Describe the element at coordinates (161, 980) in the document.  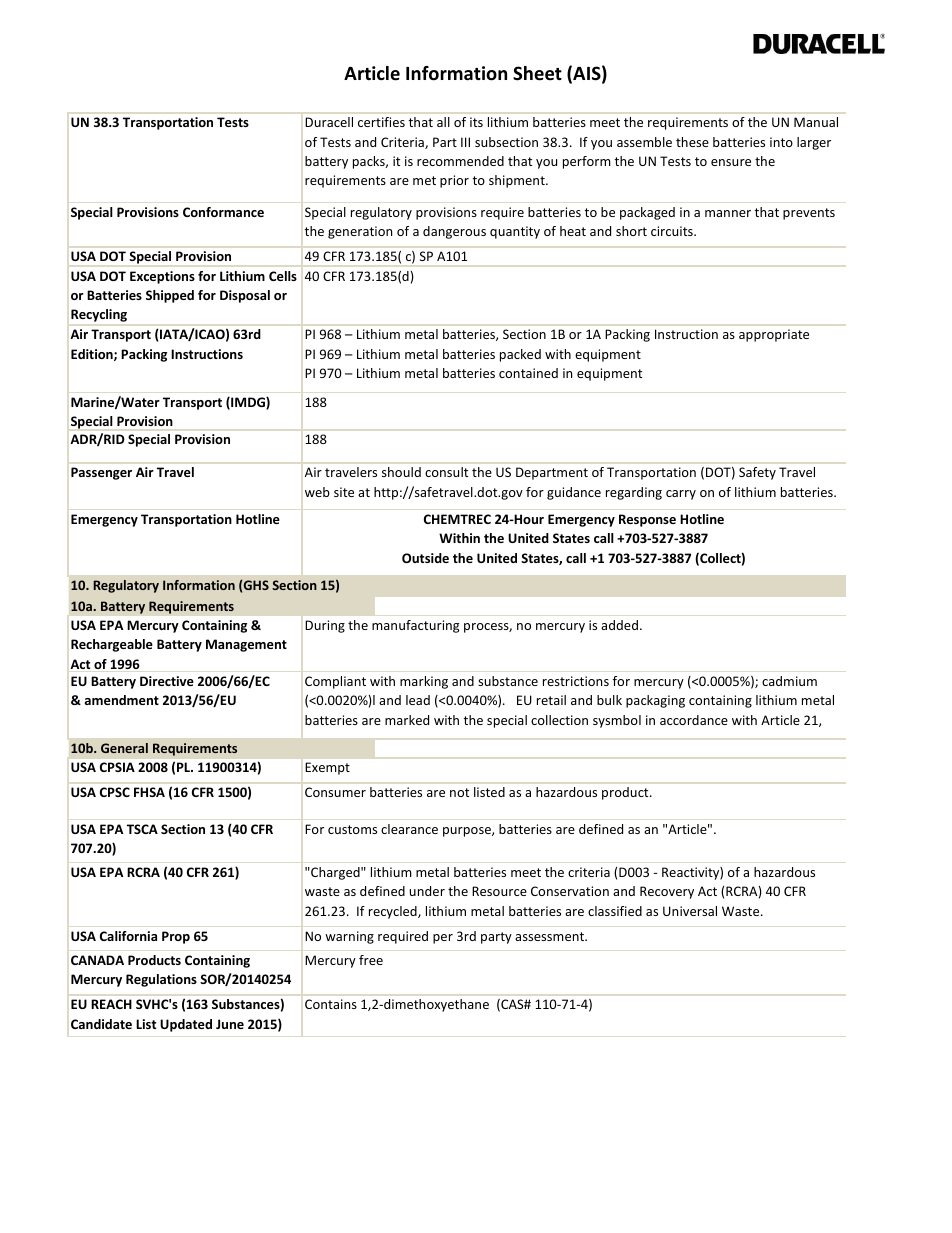
I see `Regulations` at that location.
